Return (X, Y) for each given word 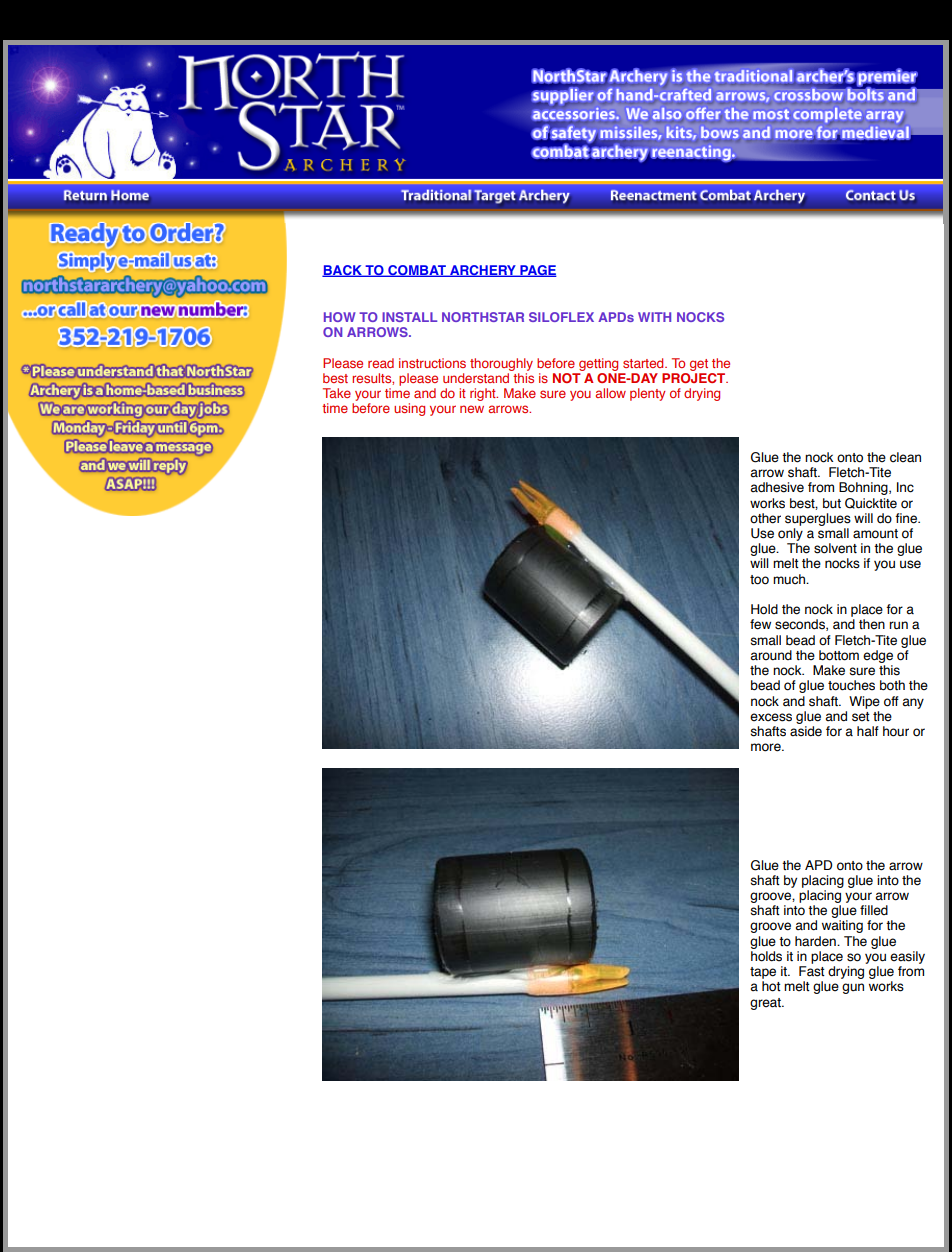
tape (763, 973)
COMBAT (417, 271)
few (760, 624)
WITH (654, 317)
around (771, 655)
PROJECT (695, 376)
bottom (839, 655)
